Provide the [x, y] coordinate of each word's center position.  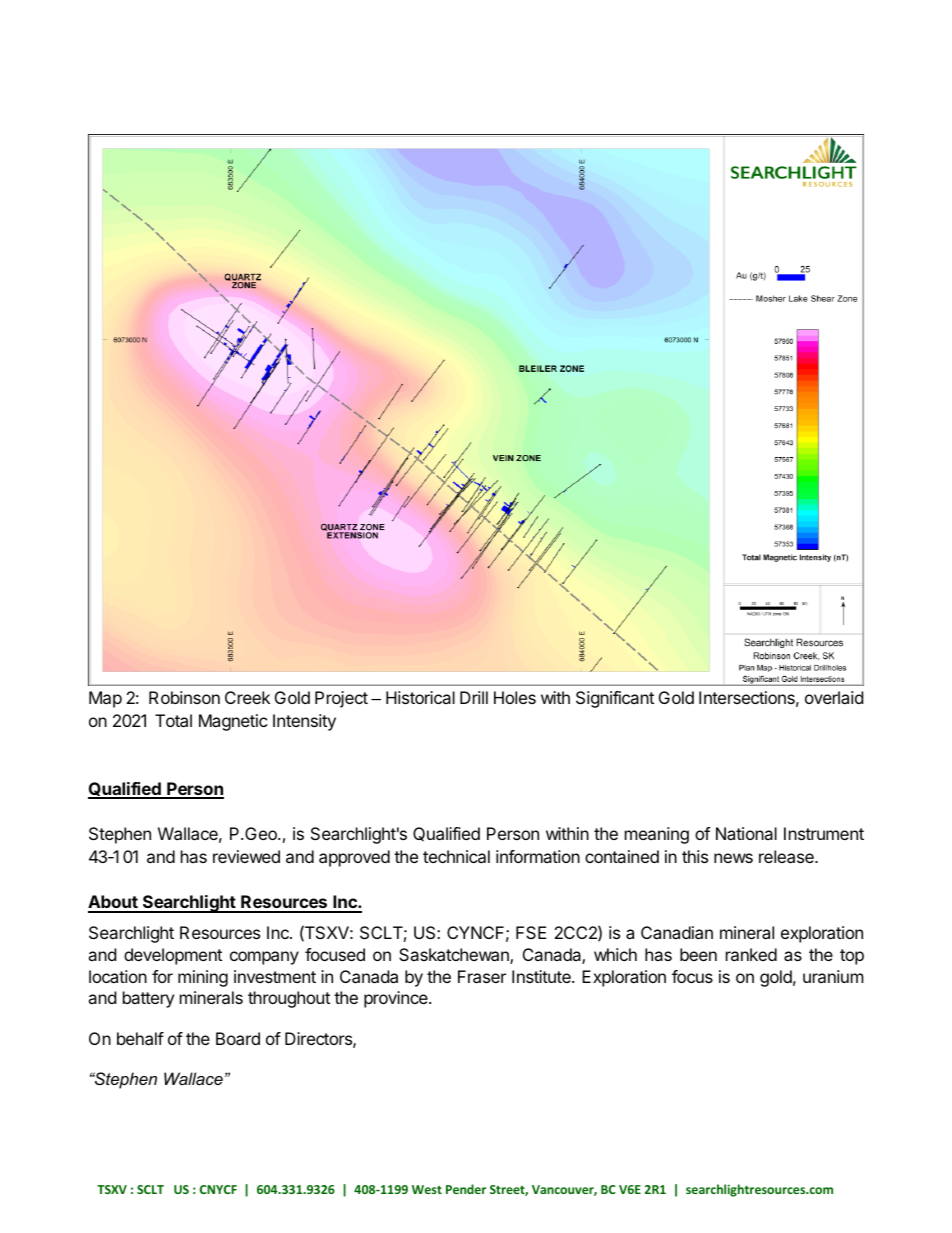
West [427, 1189]
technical [456, 856]
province [397, 999]
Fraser [482, 976]
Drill [474, 697]
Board [238, 1038]
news [733, 858]
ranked [751, 954]
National [746, 833]
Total [173, 720]
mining [203, 978]
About [114, 903]
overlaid [834, 697]
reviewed [246, 856]
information [538, 856]
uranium [833, 976]
